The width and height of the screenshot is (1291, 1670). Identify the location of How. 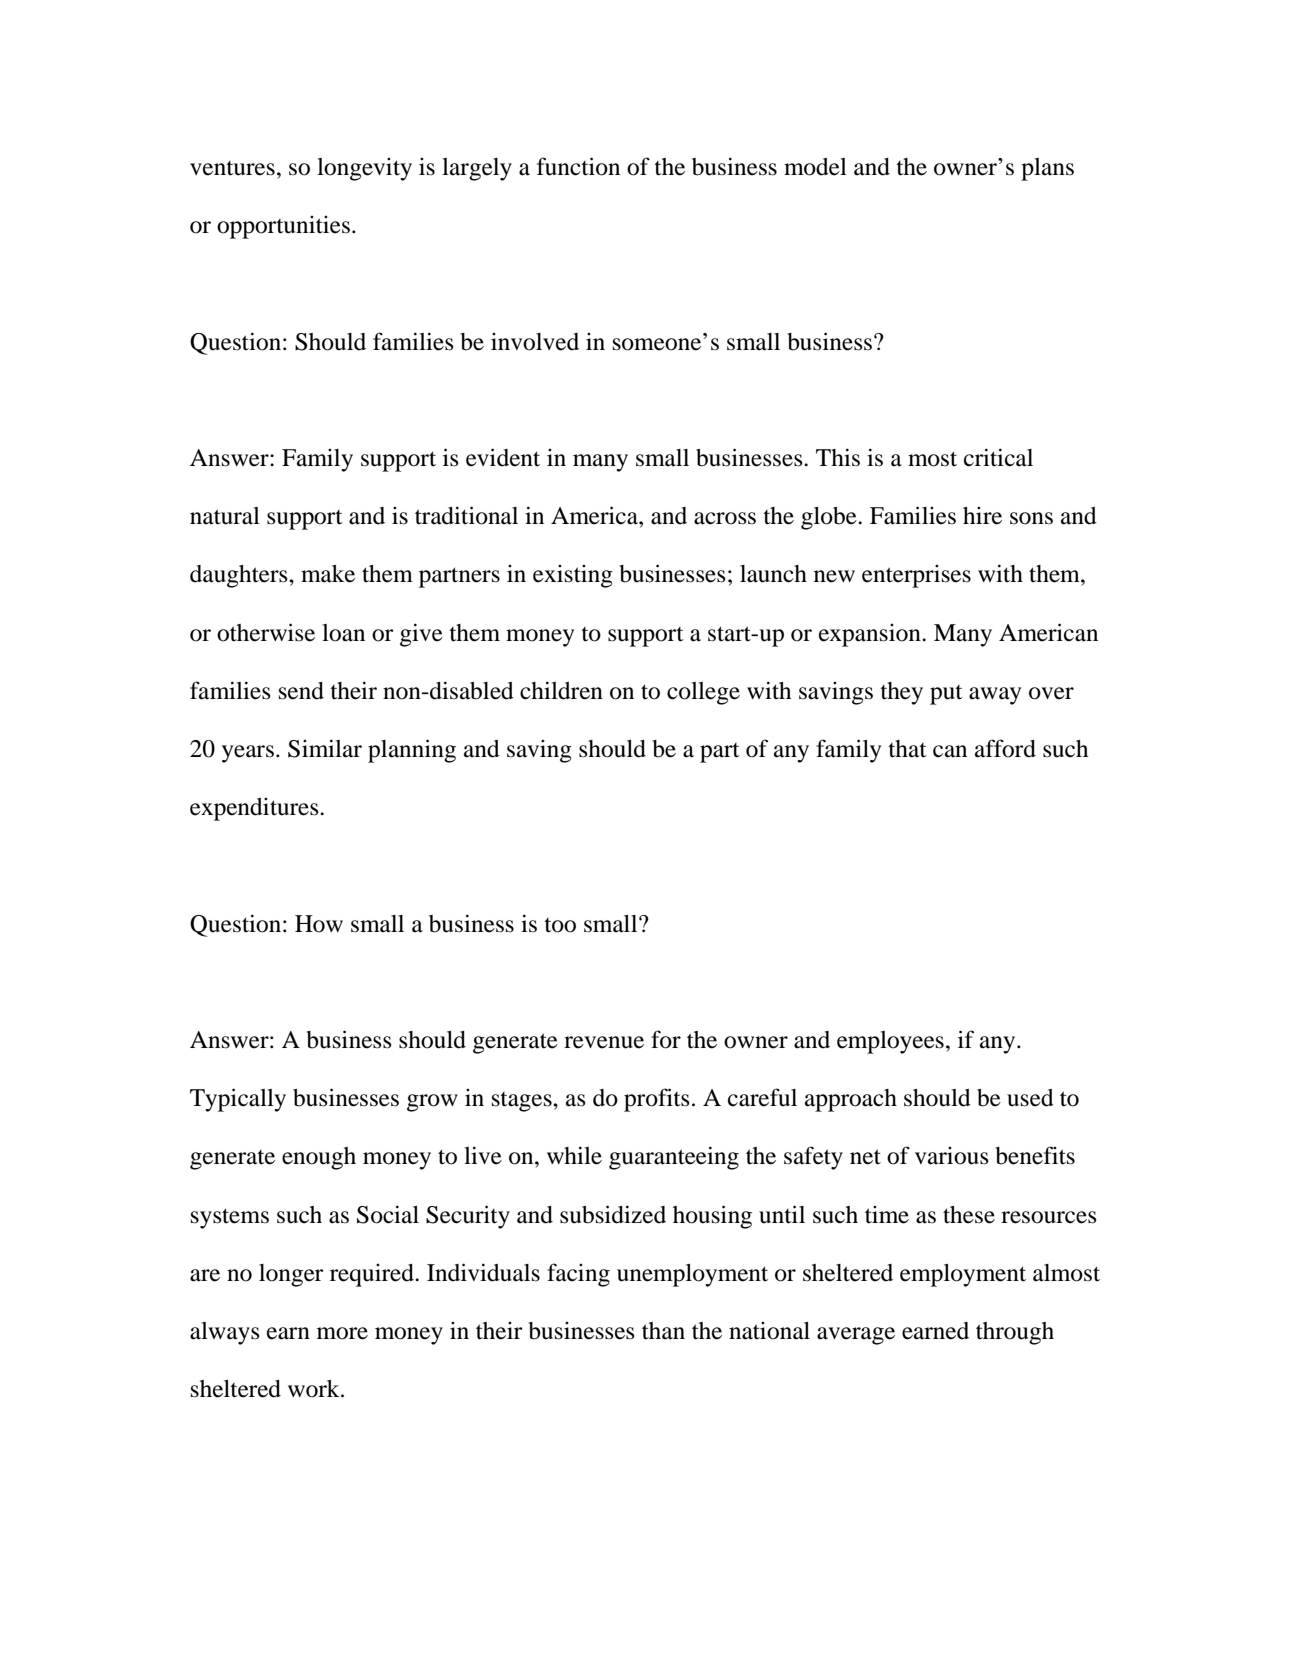
(319, 924).
